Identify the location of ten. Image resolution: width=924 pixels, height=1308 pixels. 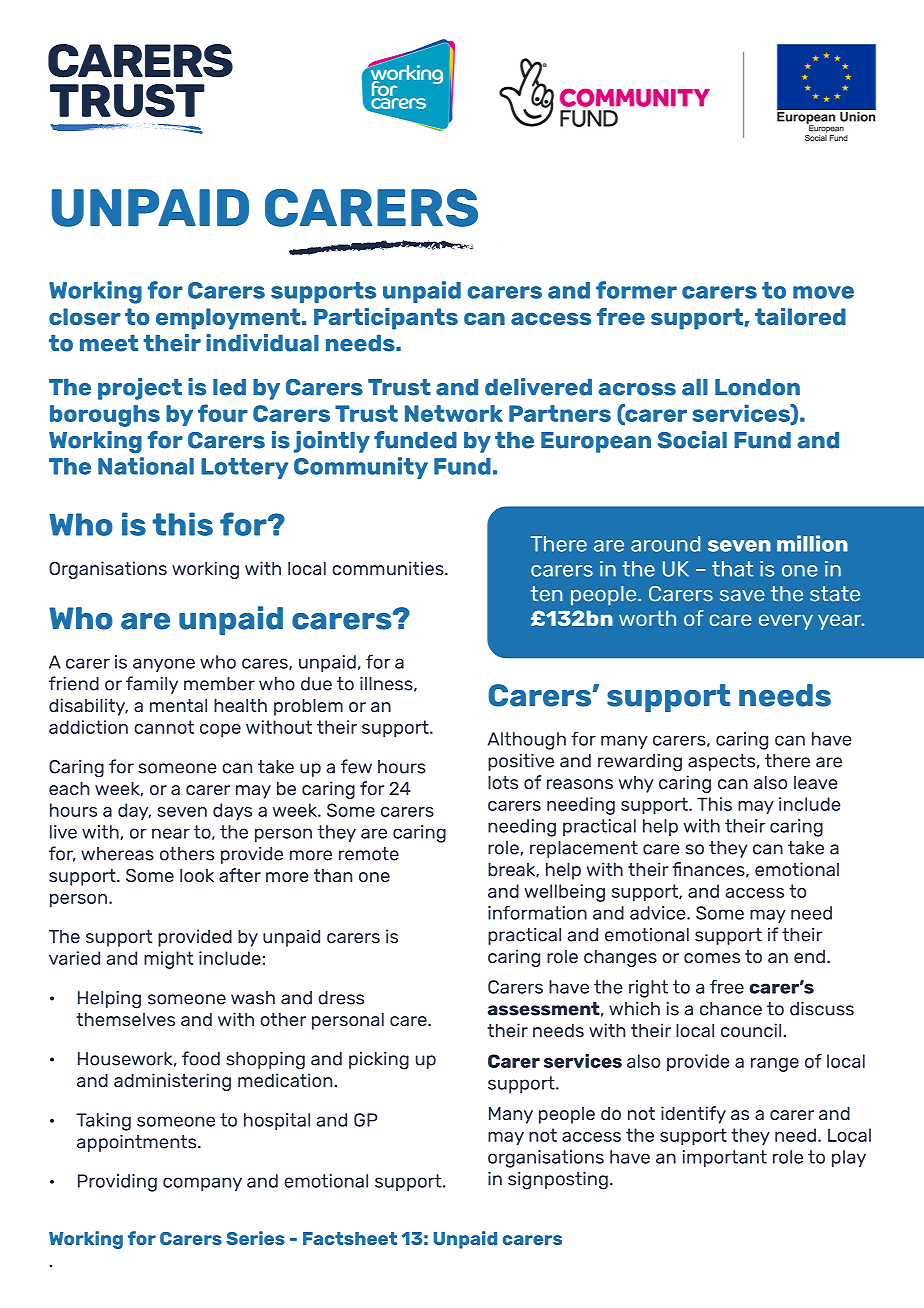
(547, 594).
